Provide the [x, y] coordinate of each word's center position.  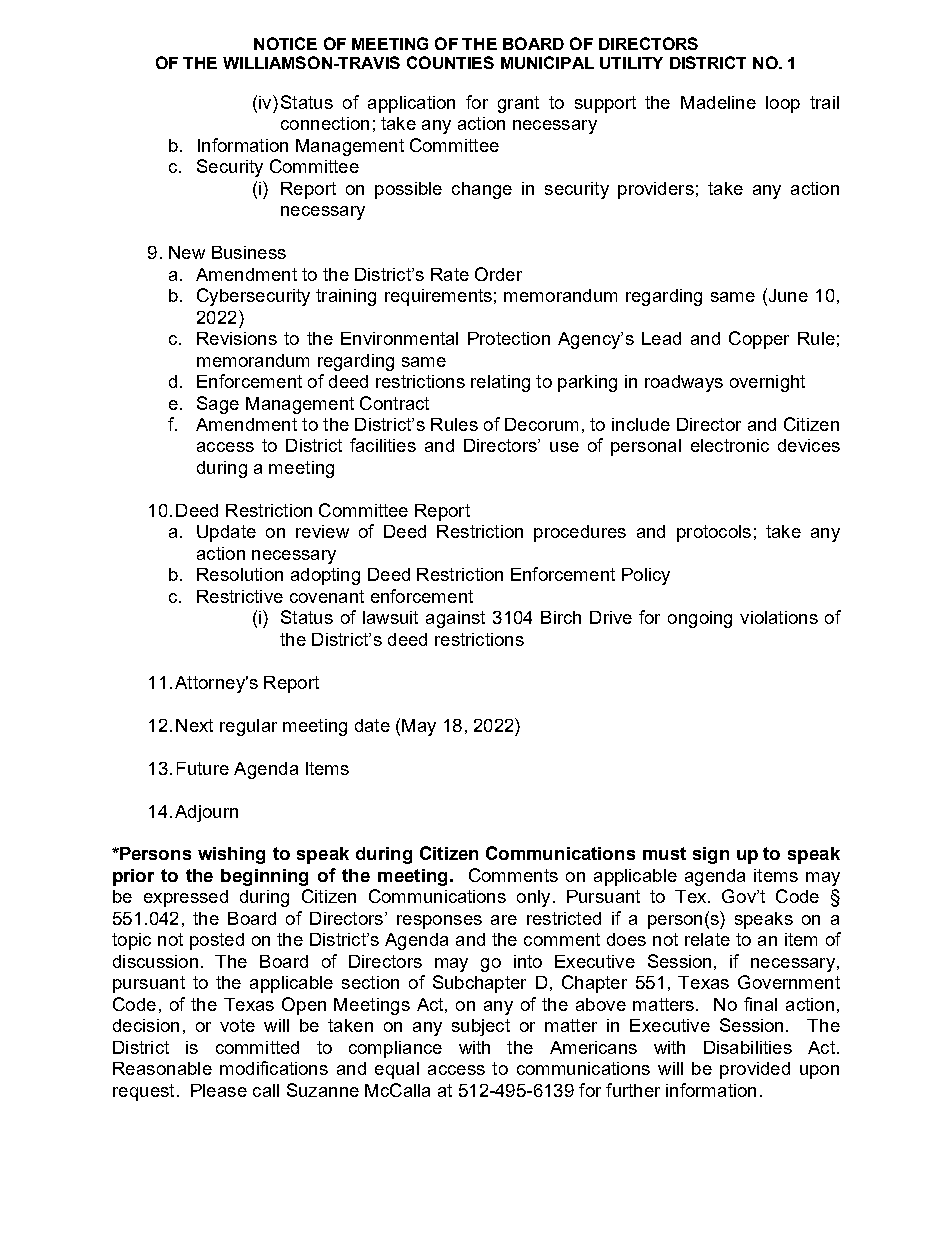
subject [481, 1027]
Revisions [237, 338]
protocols [714, 533]
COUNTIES [450, 62]
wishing [231, 855]
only [533, 898]
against [455, 619]
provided [755, 1070]
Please [219, 1090]
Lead [661, 338]
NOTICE [285, 43]
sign [711, 855]
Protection [509, 338]
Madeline [718, 102]
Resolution [240, 574]
